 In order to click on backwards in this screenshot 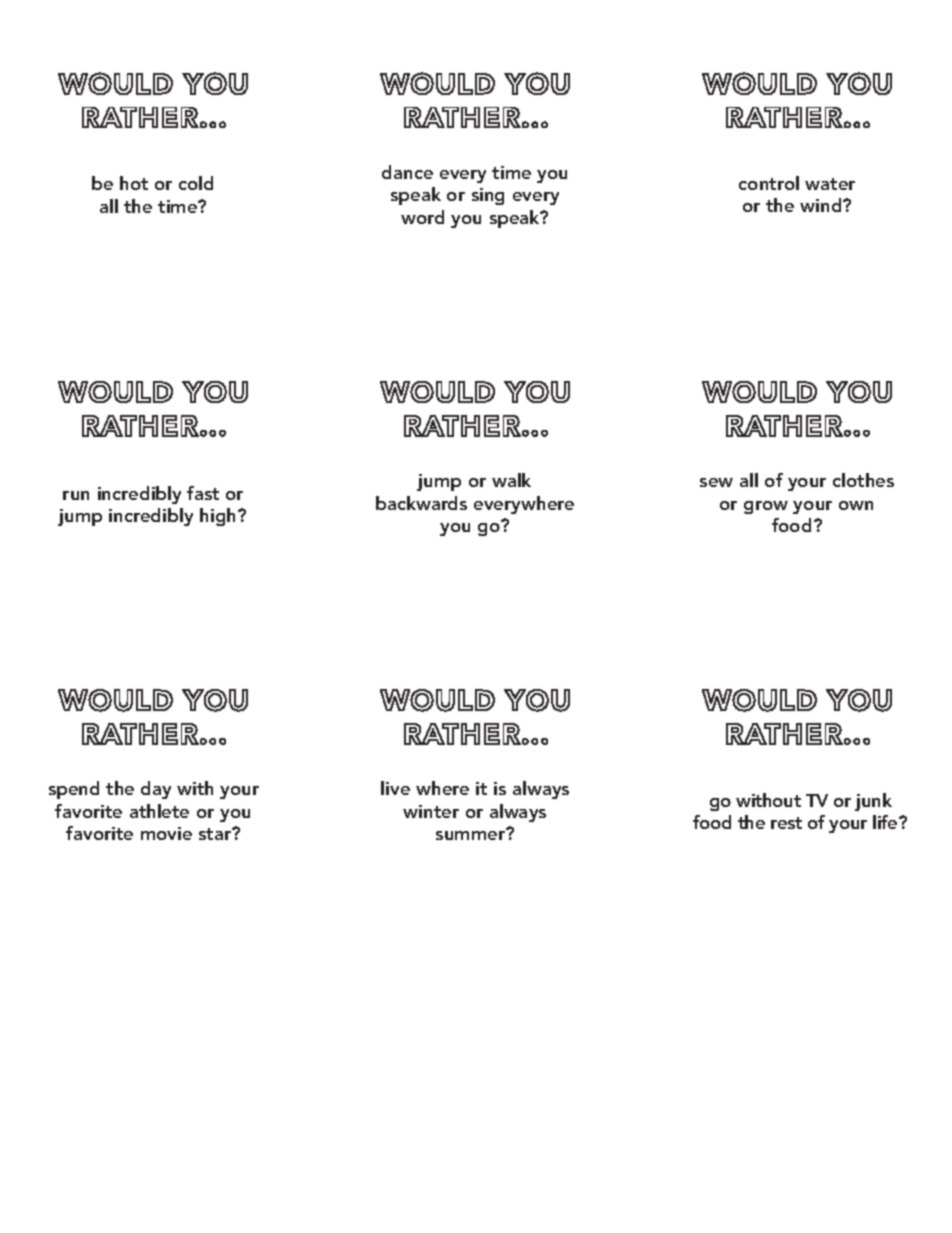, I will do `click(421, 503)`.
